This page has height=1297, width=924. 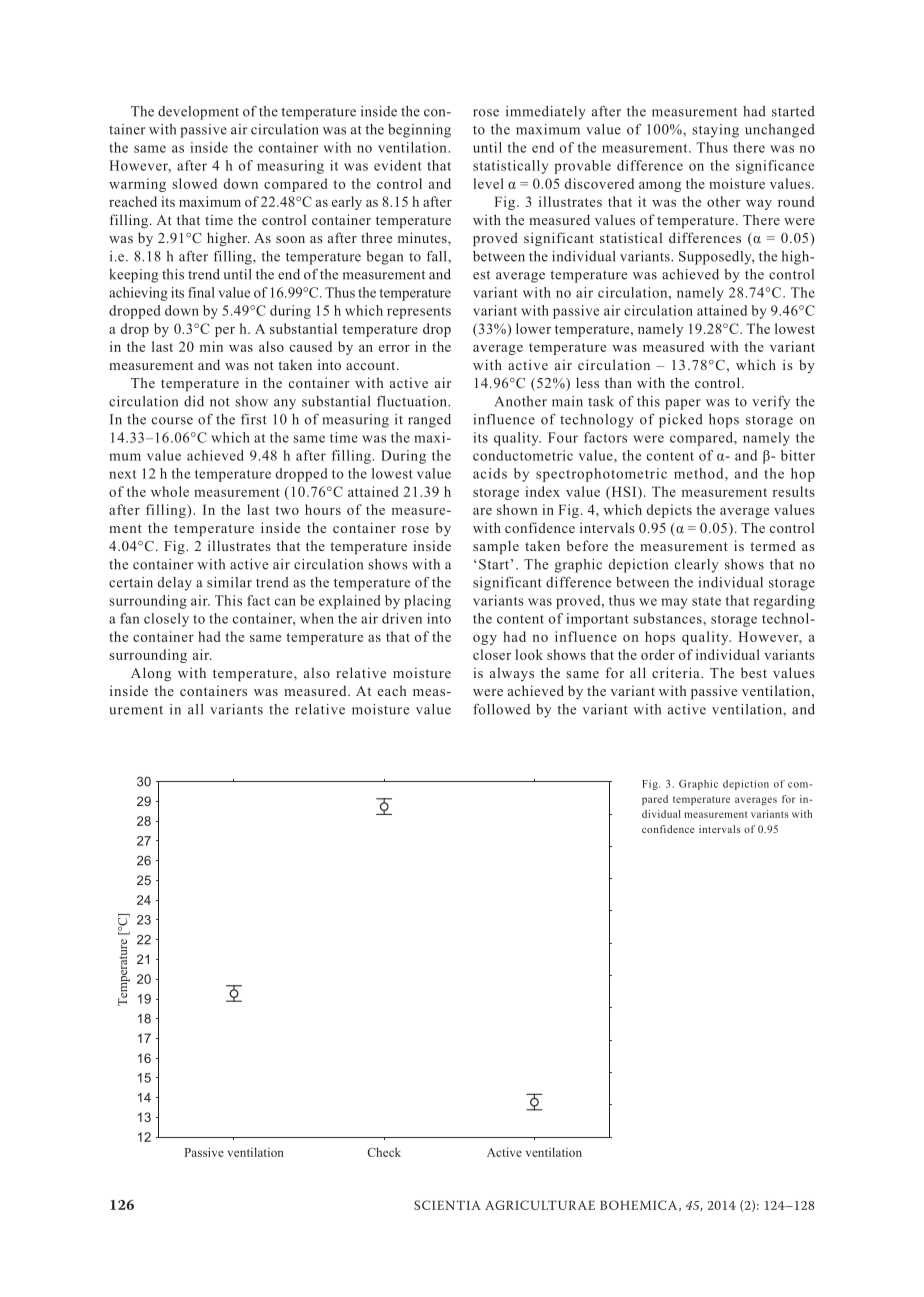 What do you see at coordinates (501, 709) in the page?
I see `followed` at bounding box center [501, 709].
